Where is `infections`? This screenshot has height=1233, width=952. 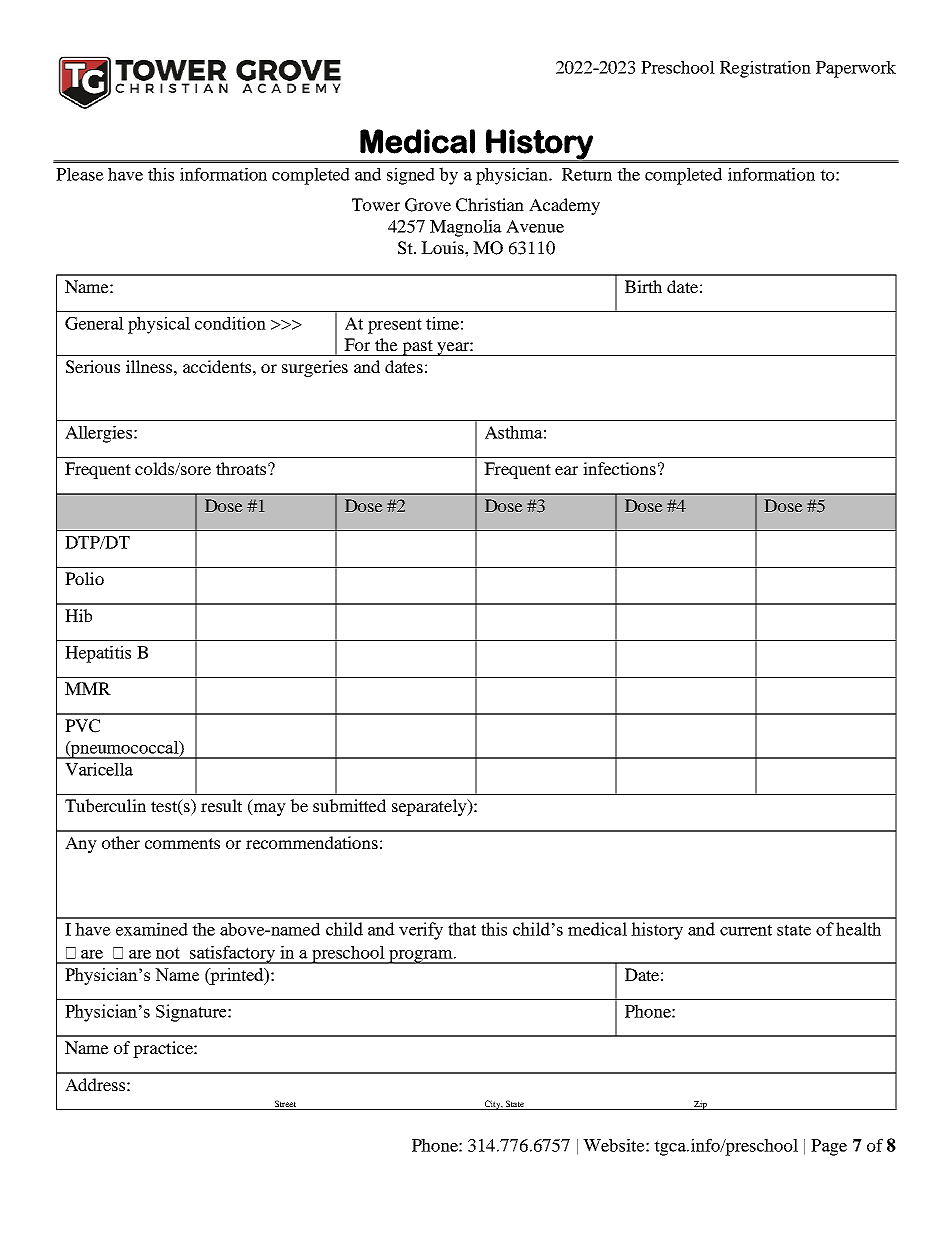 infections is located at coordinates (619, 468).
